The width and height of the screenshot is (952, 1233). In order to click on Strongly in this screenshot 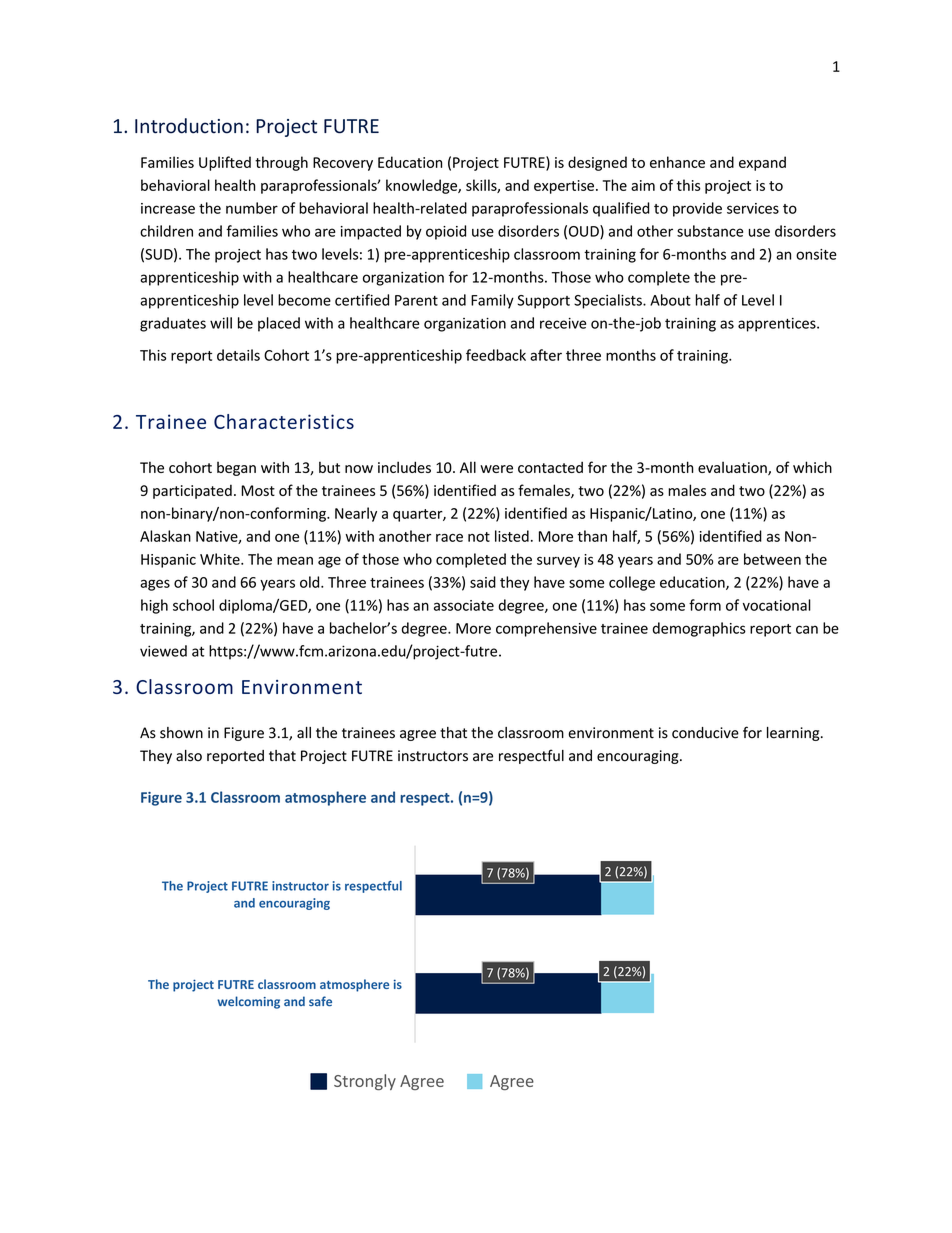, I will do `click(365, 1082)`.
